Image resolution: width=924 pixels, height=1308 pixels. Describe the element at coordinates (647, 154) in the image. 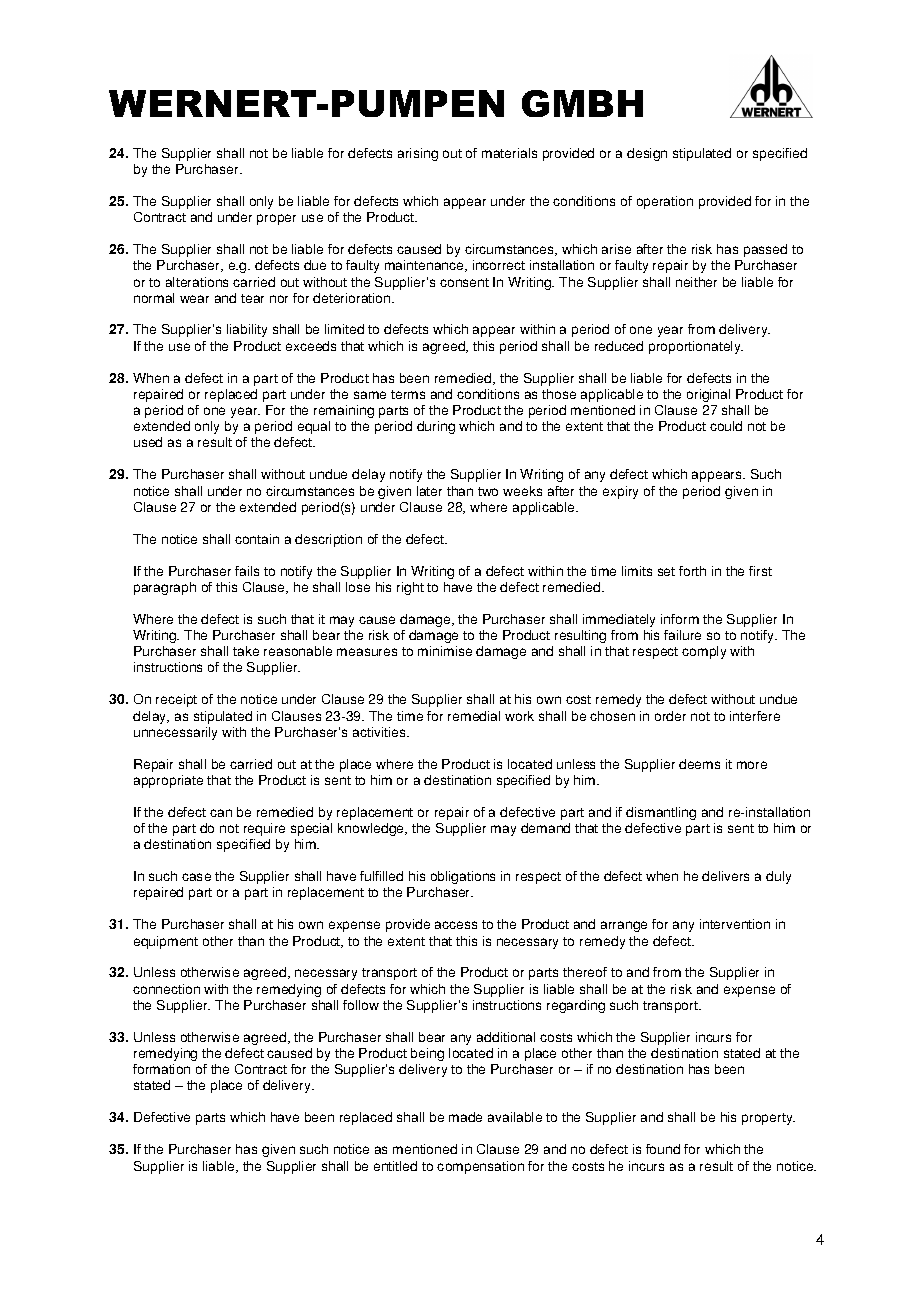

I see `design` at that location.
